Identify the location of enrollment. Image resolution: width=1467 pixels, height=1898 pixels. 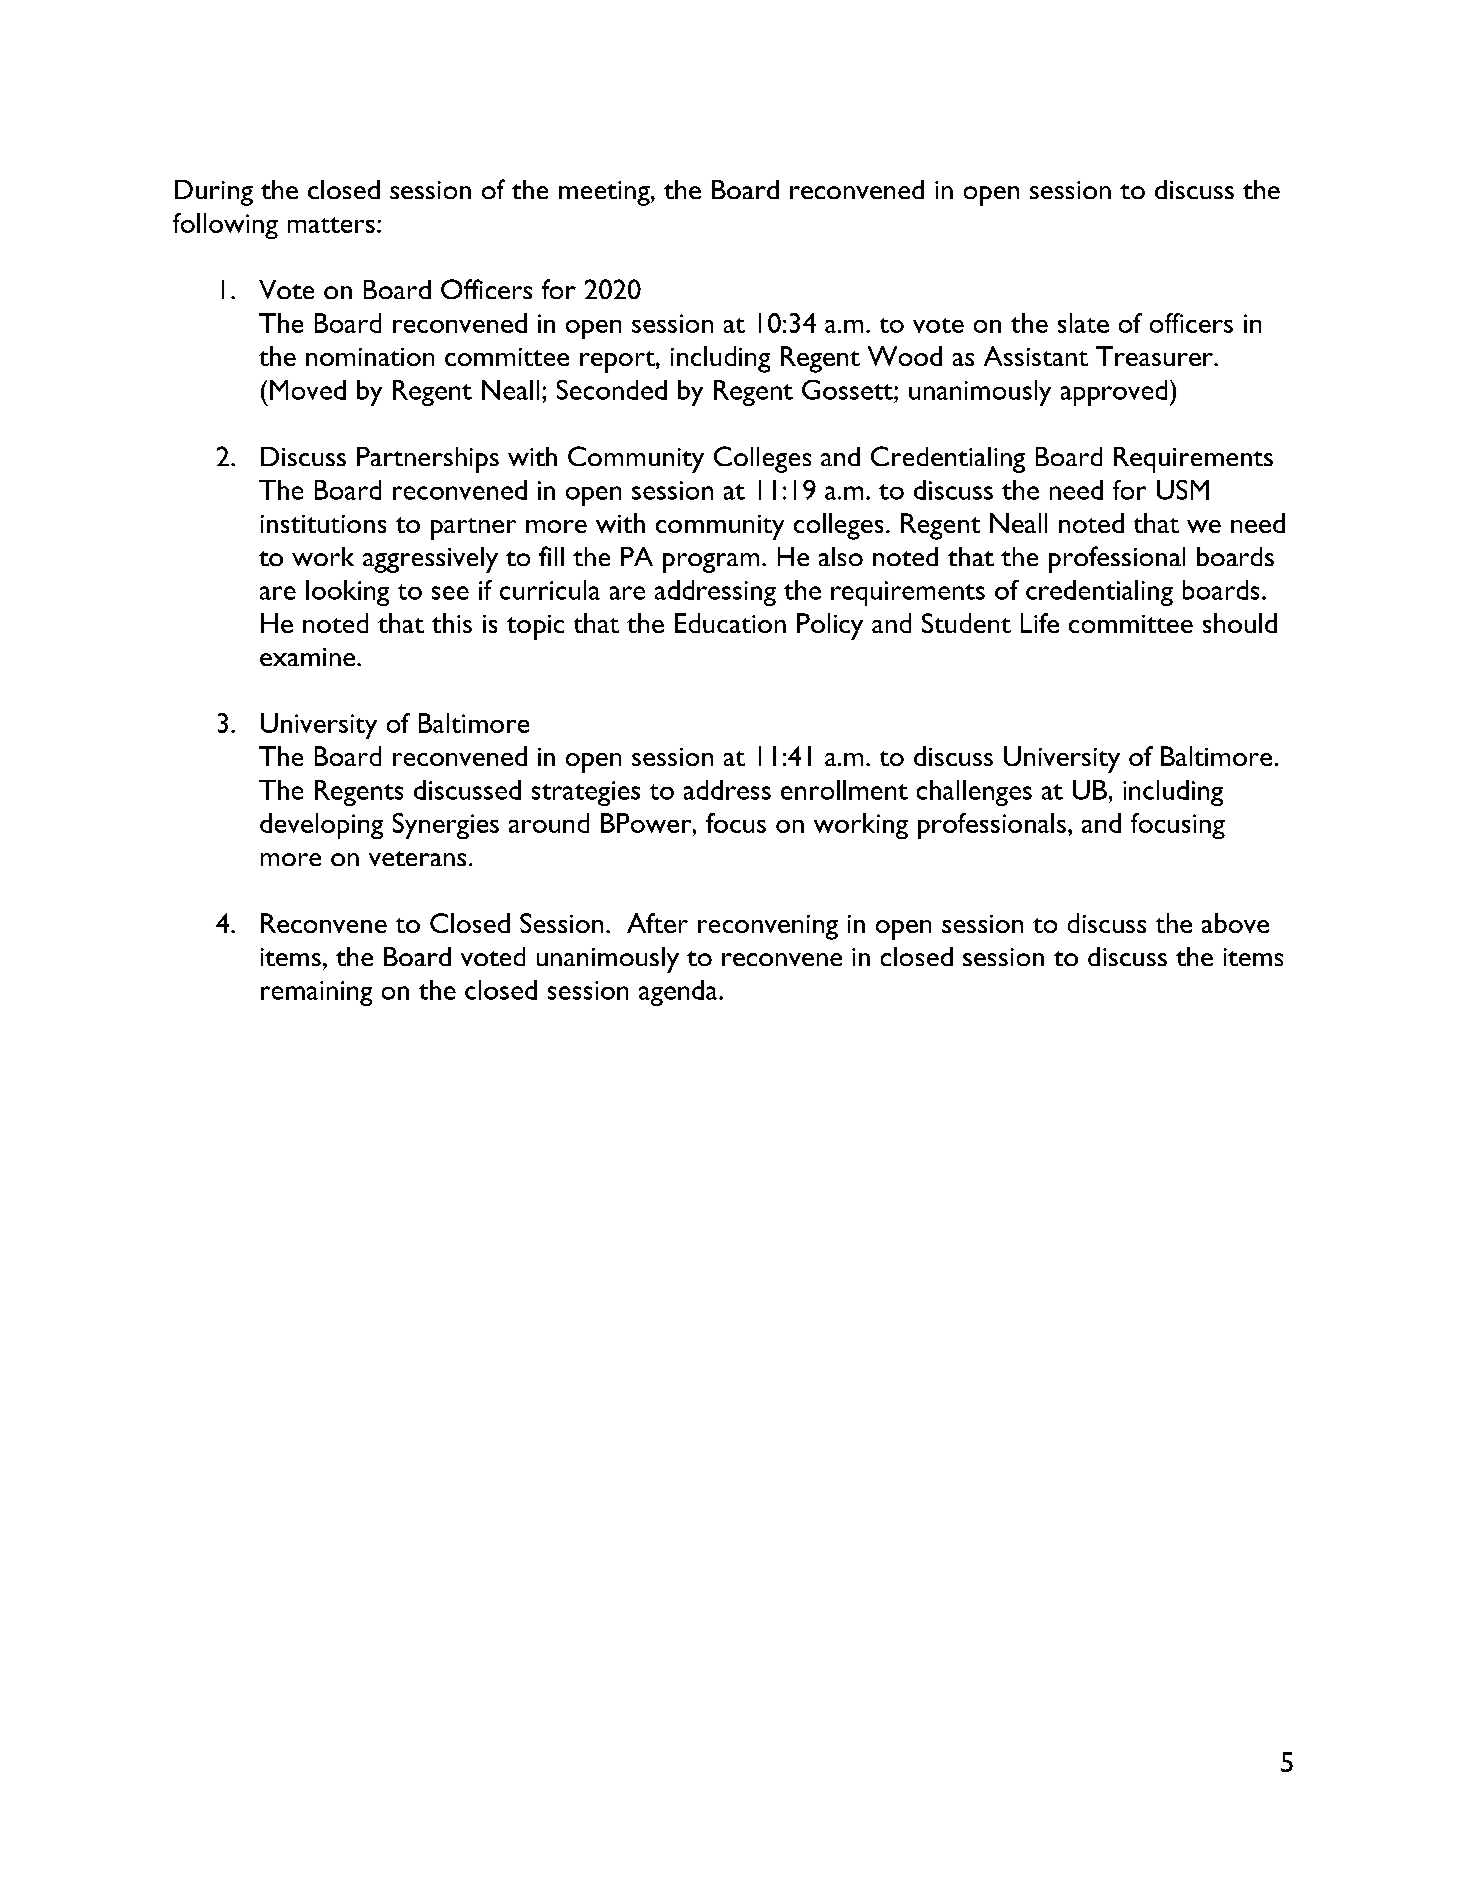
(844, 790).
